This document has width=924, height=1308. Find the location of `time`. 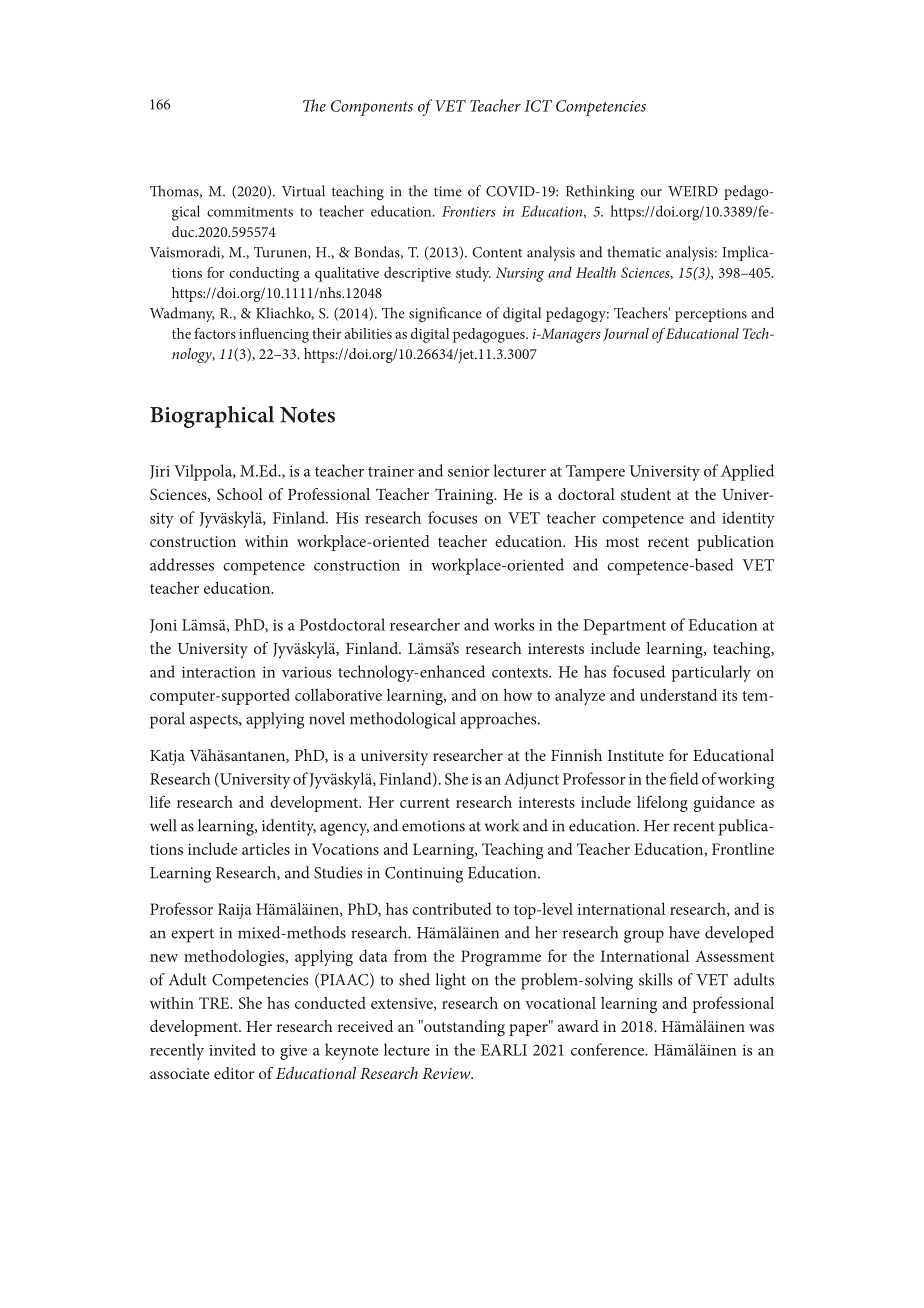

time is located at coordinates (448, 191).
